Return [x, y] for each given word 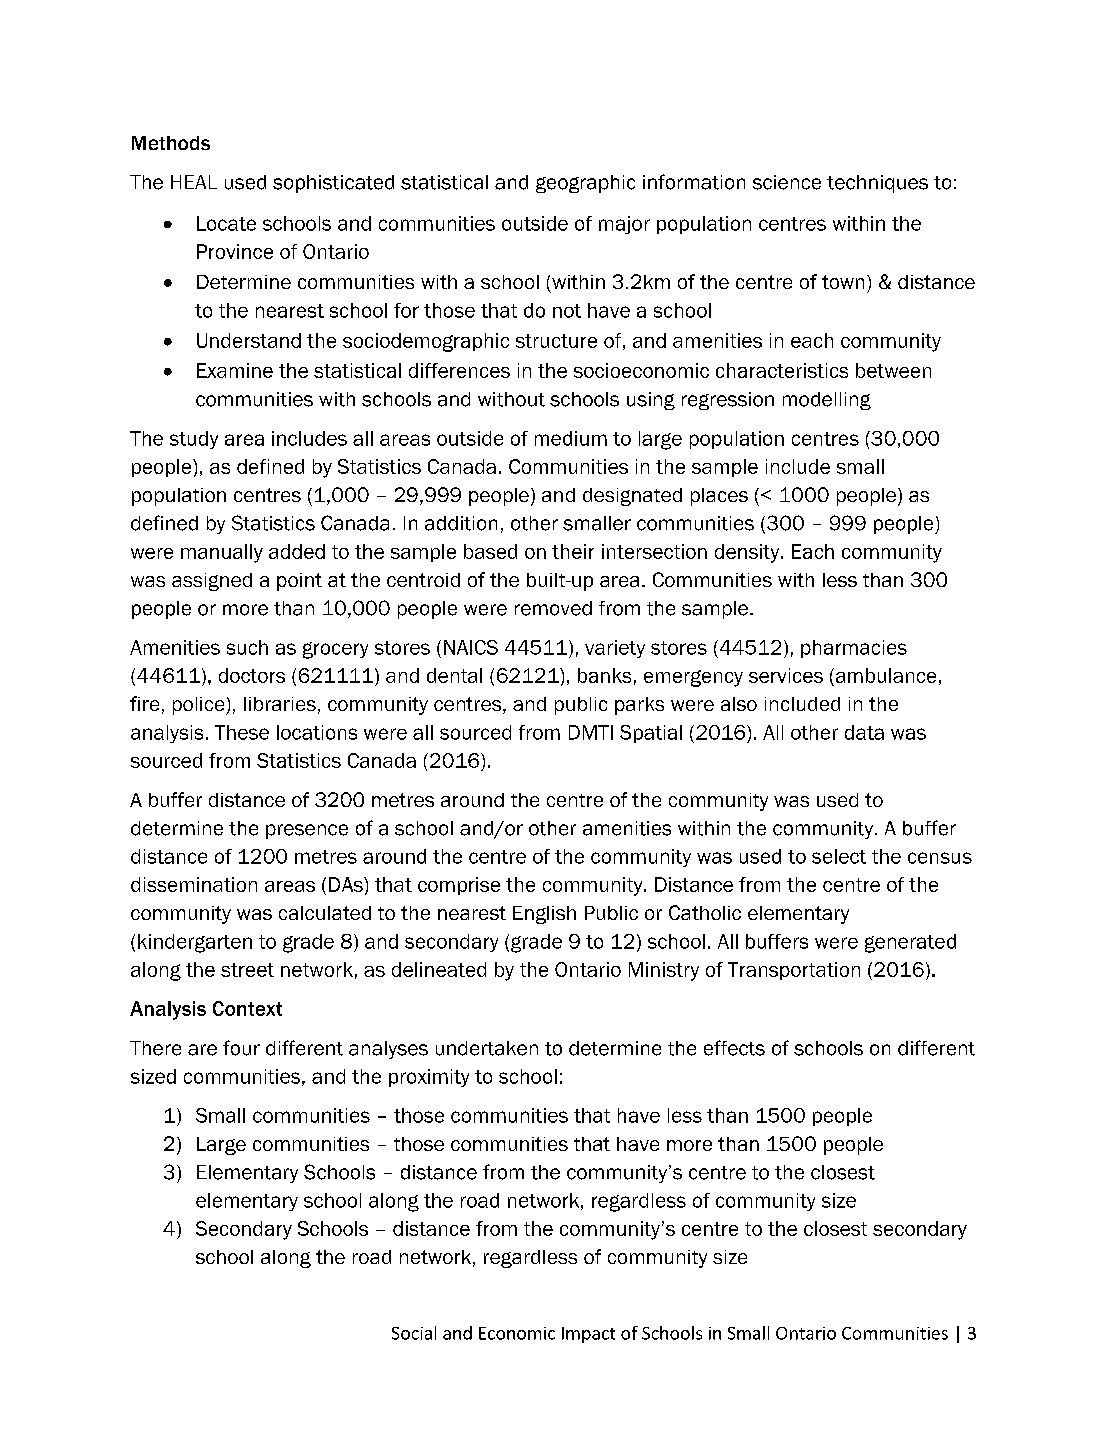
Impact [588, 1335]
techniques [877, 184]
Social [414, 1333]
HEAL [194, 182]
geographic [585, 184]
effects [734, 1048]
